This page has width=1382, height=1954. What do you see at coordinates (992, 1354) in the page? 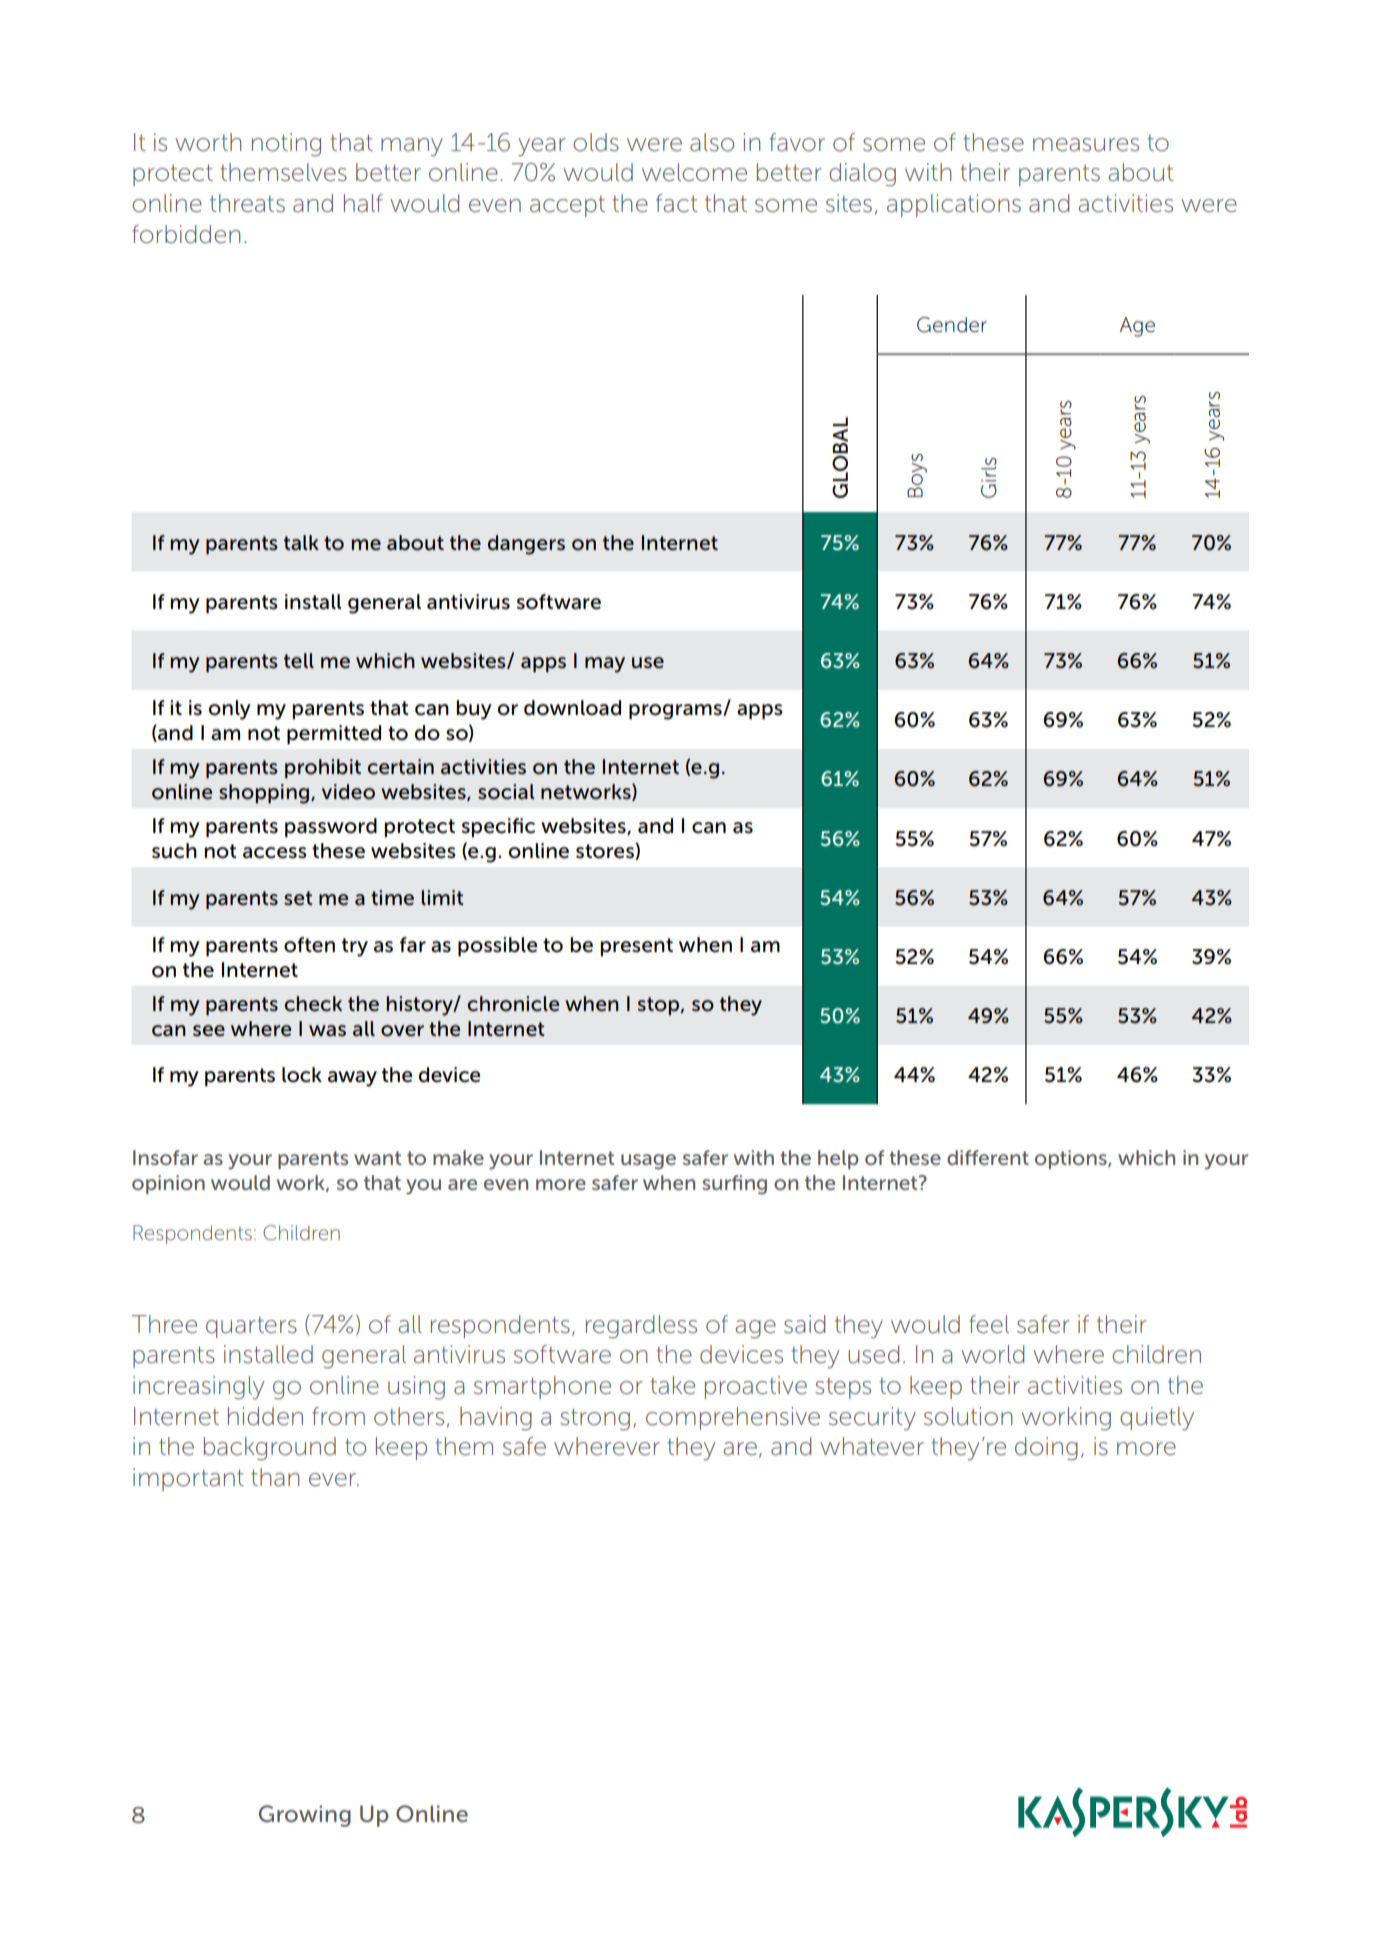
I see `world` at bounding box center [992, 1354].
